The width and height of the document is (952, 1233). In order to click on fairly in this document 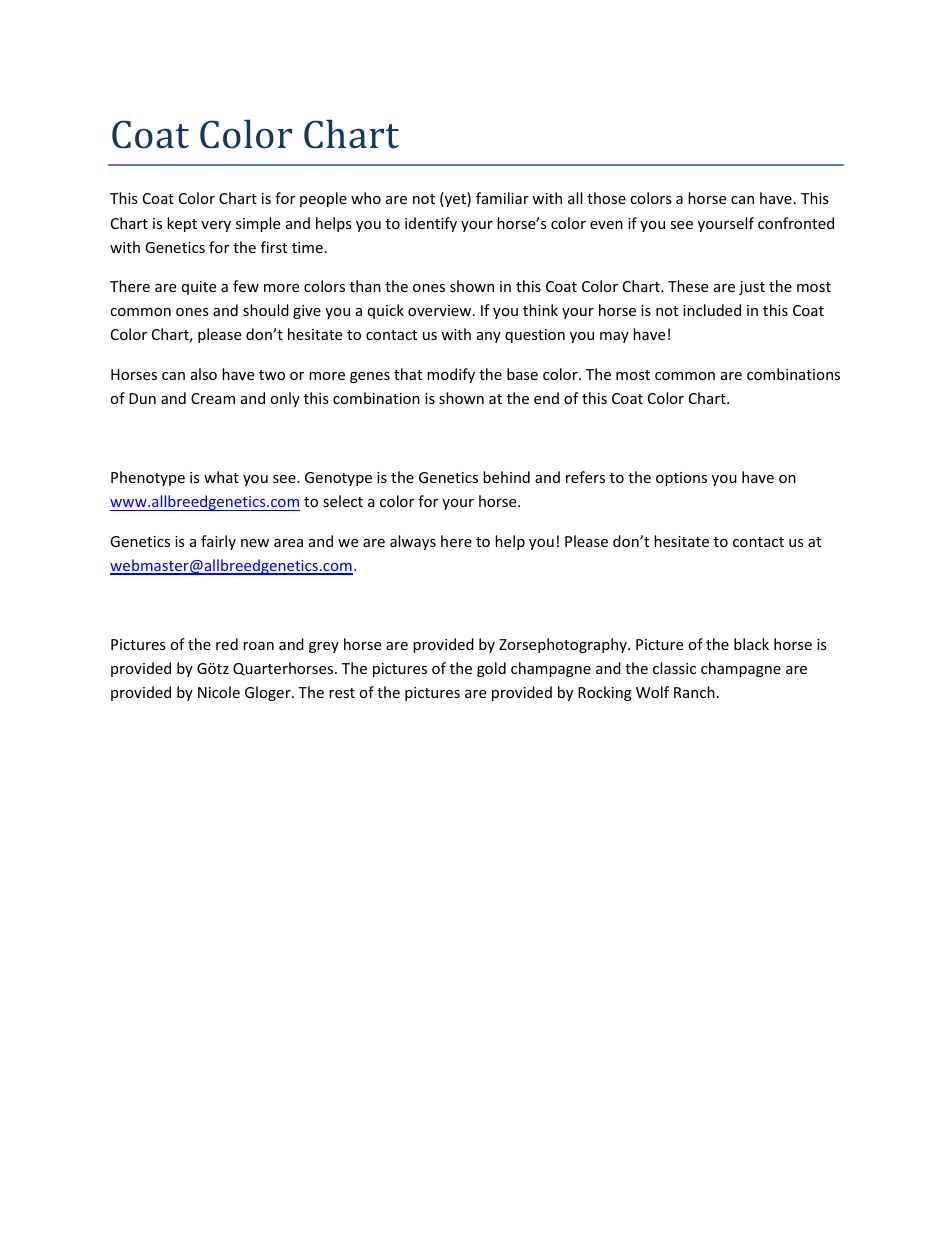, I will do `click(218, 542)`.
